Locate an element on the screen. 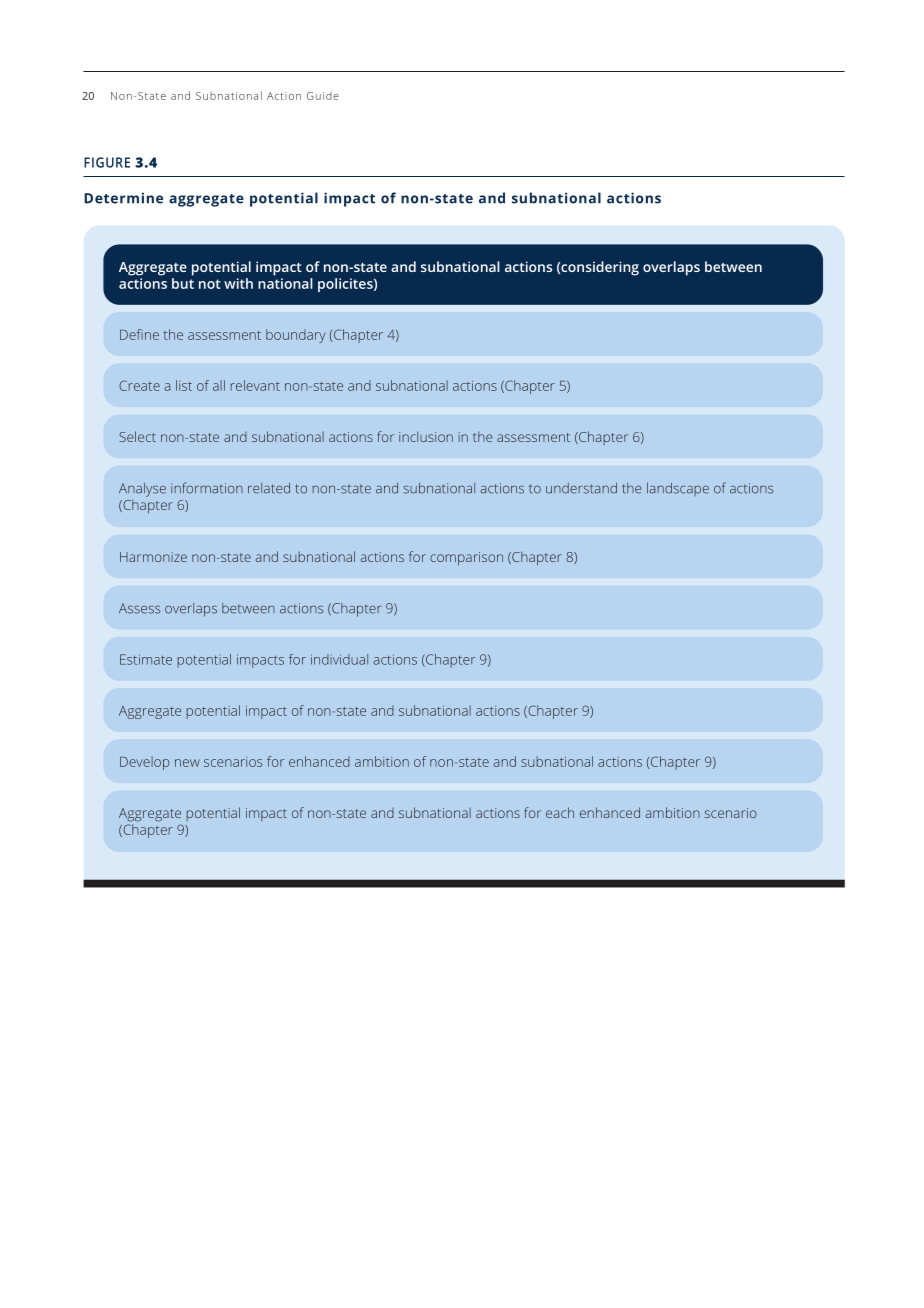  individual is located at coordinates (339, 659).
